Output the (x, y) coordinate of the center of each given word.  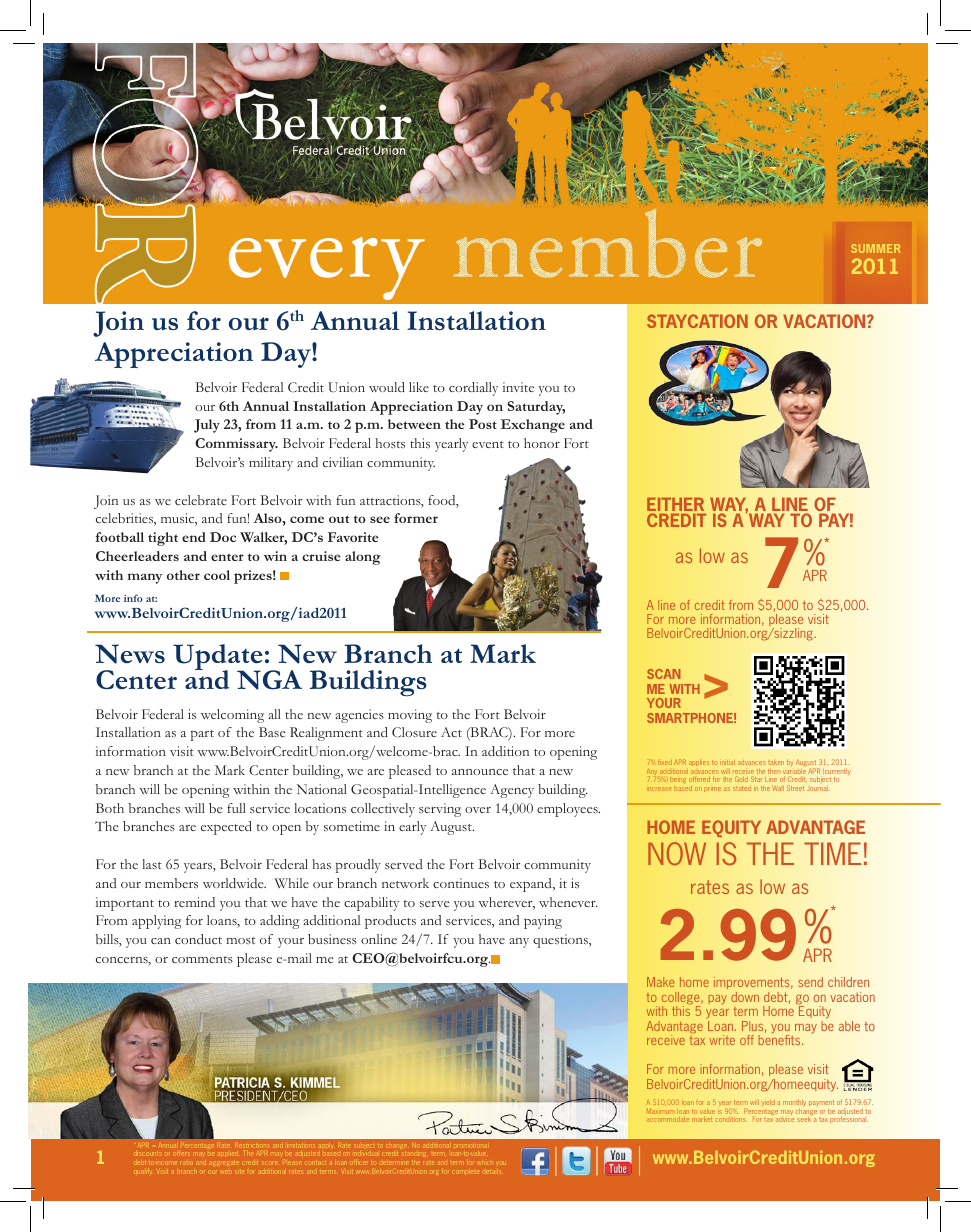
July (207, 426)
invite (518, 387)
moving (410, 716)
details (490, 1172)
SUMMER (875, 248)
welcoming (232, 716)
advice (785, 1120)
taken (776, 762)
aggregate (224, 1163)
